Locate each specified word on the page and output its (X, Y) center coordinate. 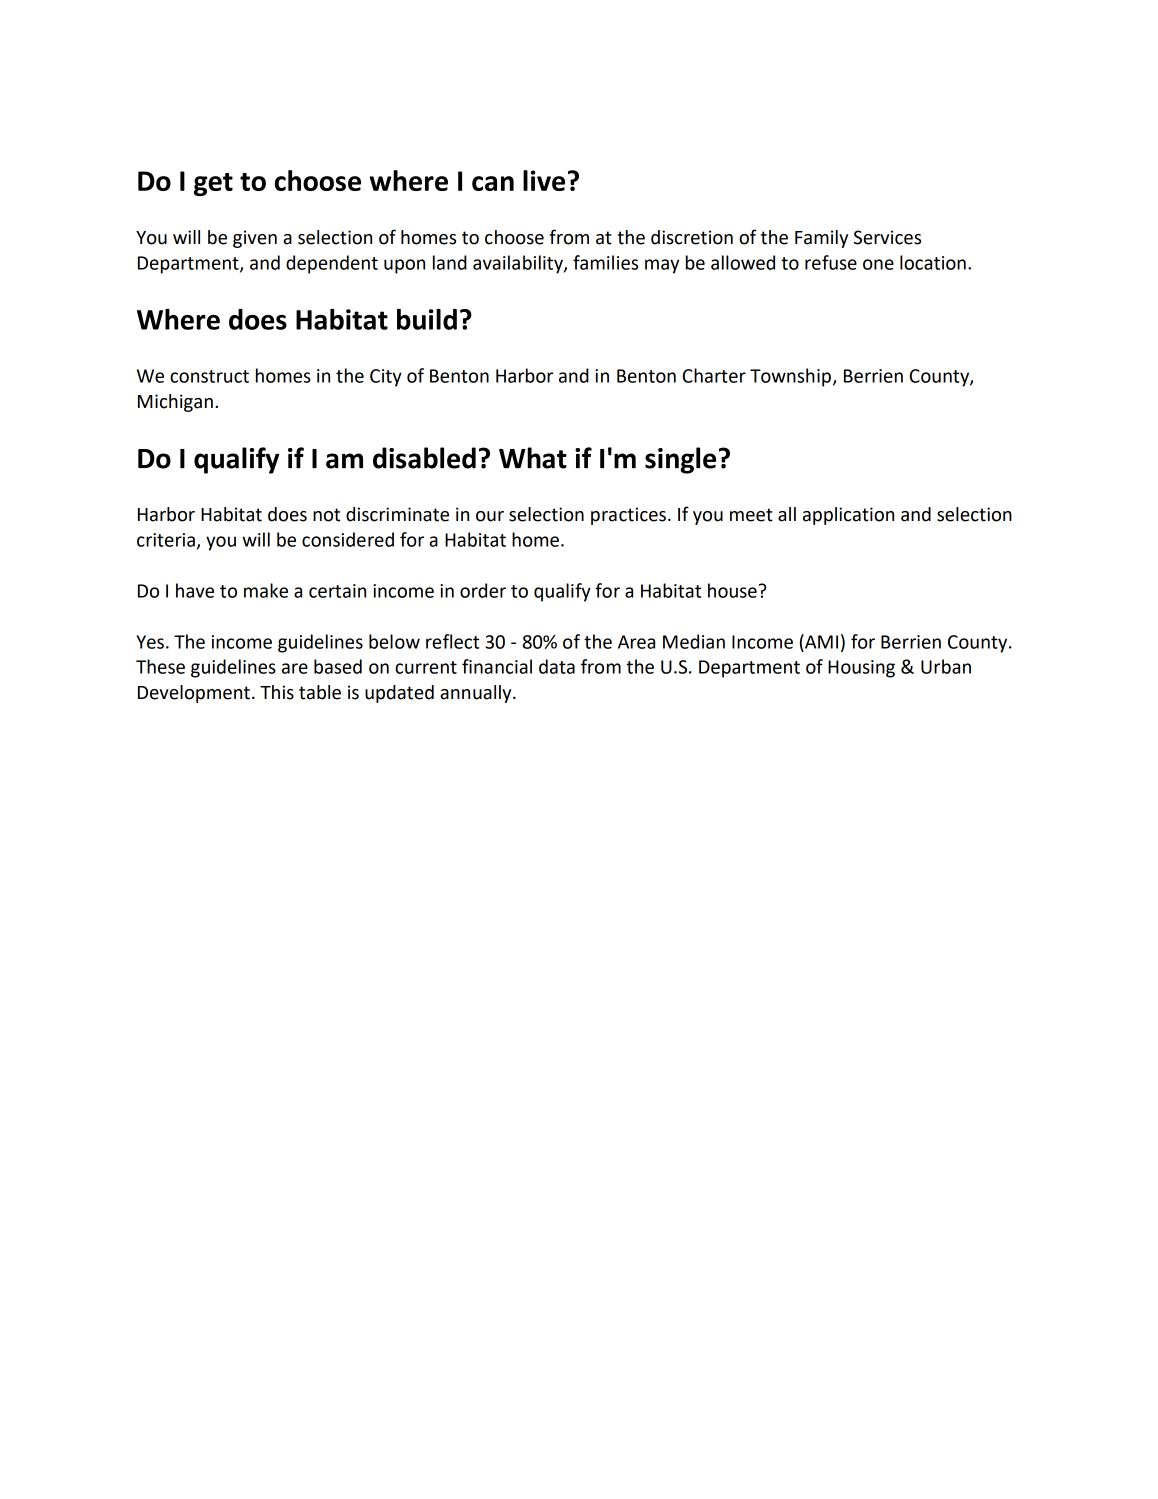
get (213, 184)
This (277, 692)
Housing (861, 669)
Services (887, 237)
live (544, 180)
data (557, 666)
